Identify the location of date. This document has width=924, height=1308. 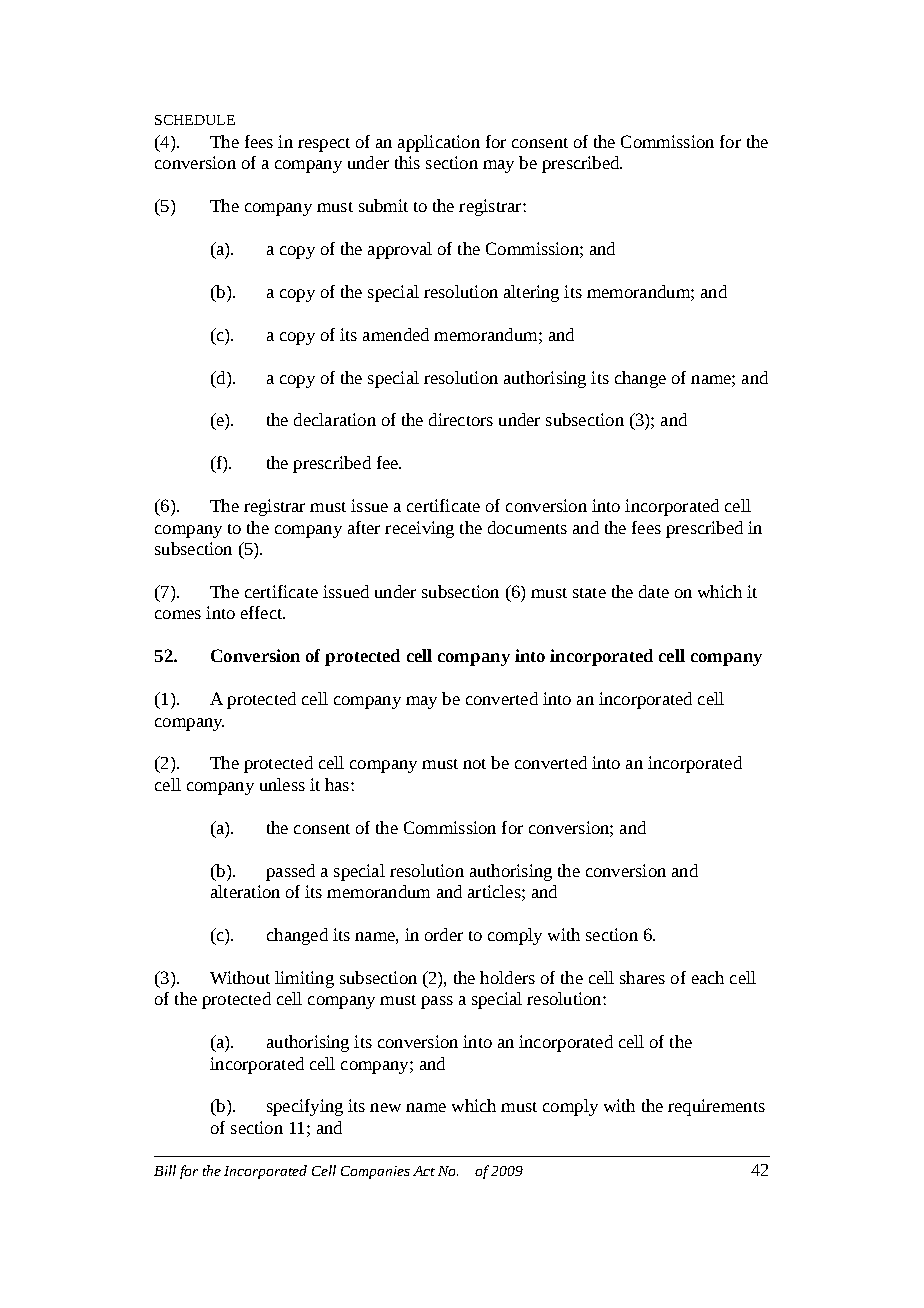
(654, 591).
